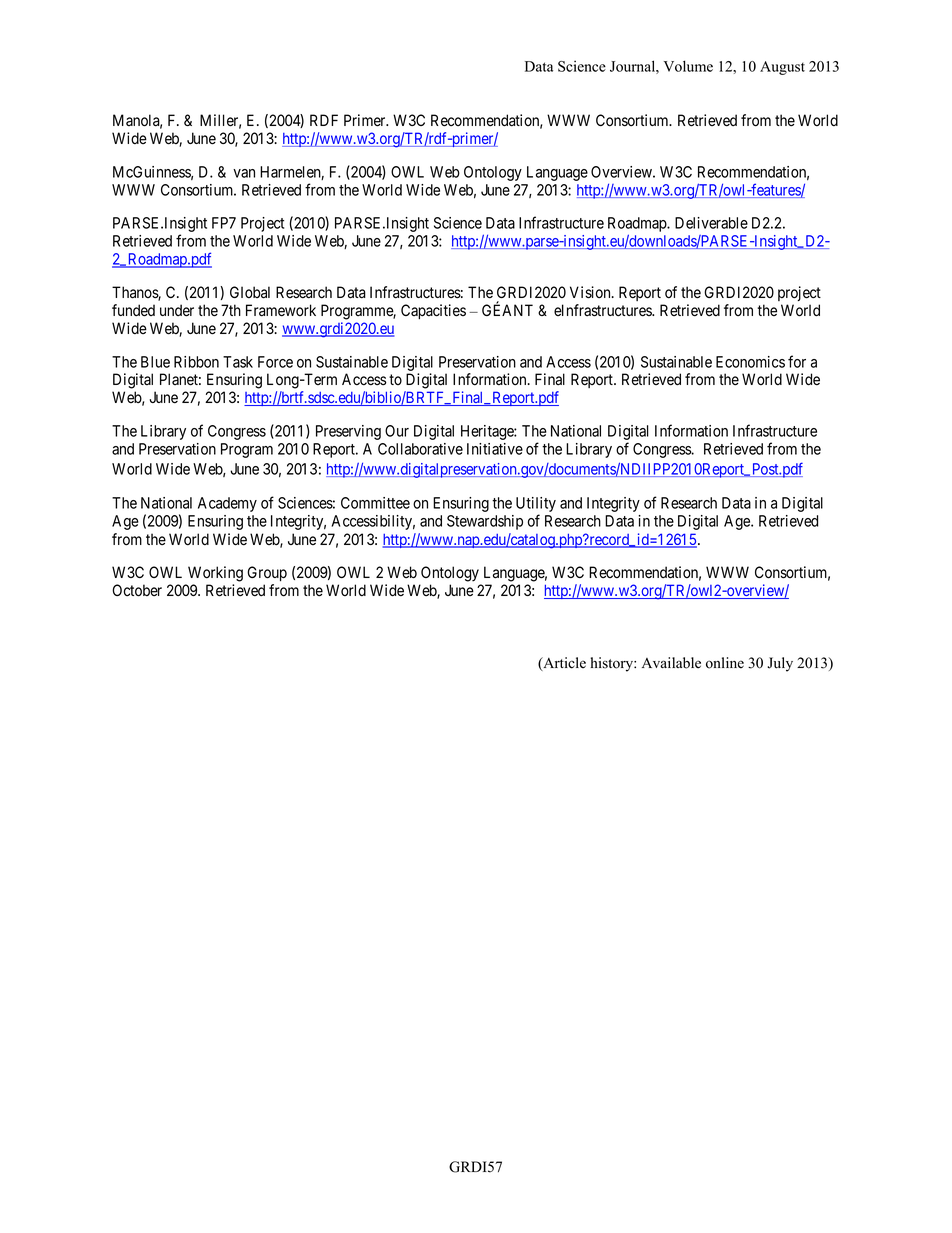  What do you see at coordinates (782, 68) in the screenshot?
I see `August` at bounding box center [782, 68].
